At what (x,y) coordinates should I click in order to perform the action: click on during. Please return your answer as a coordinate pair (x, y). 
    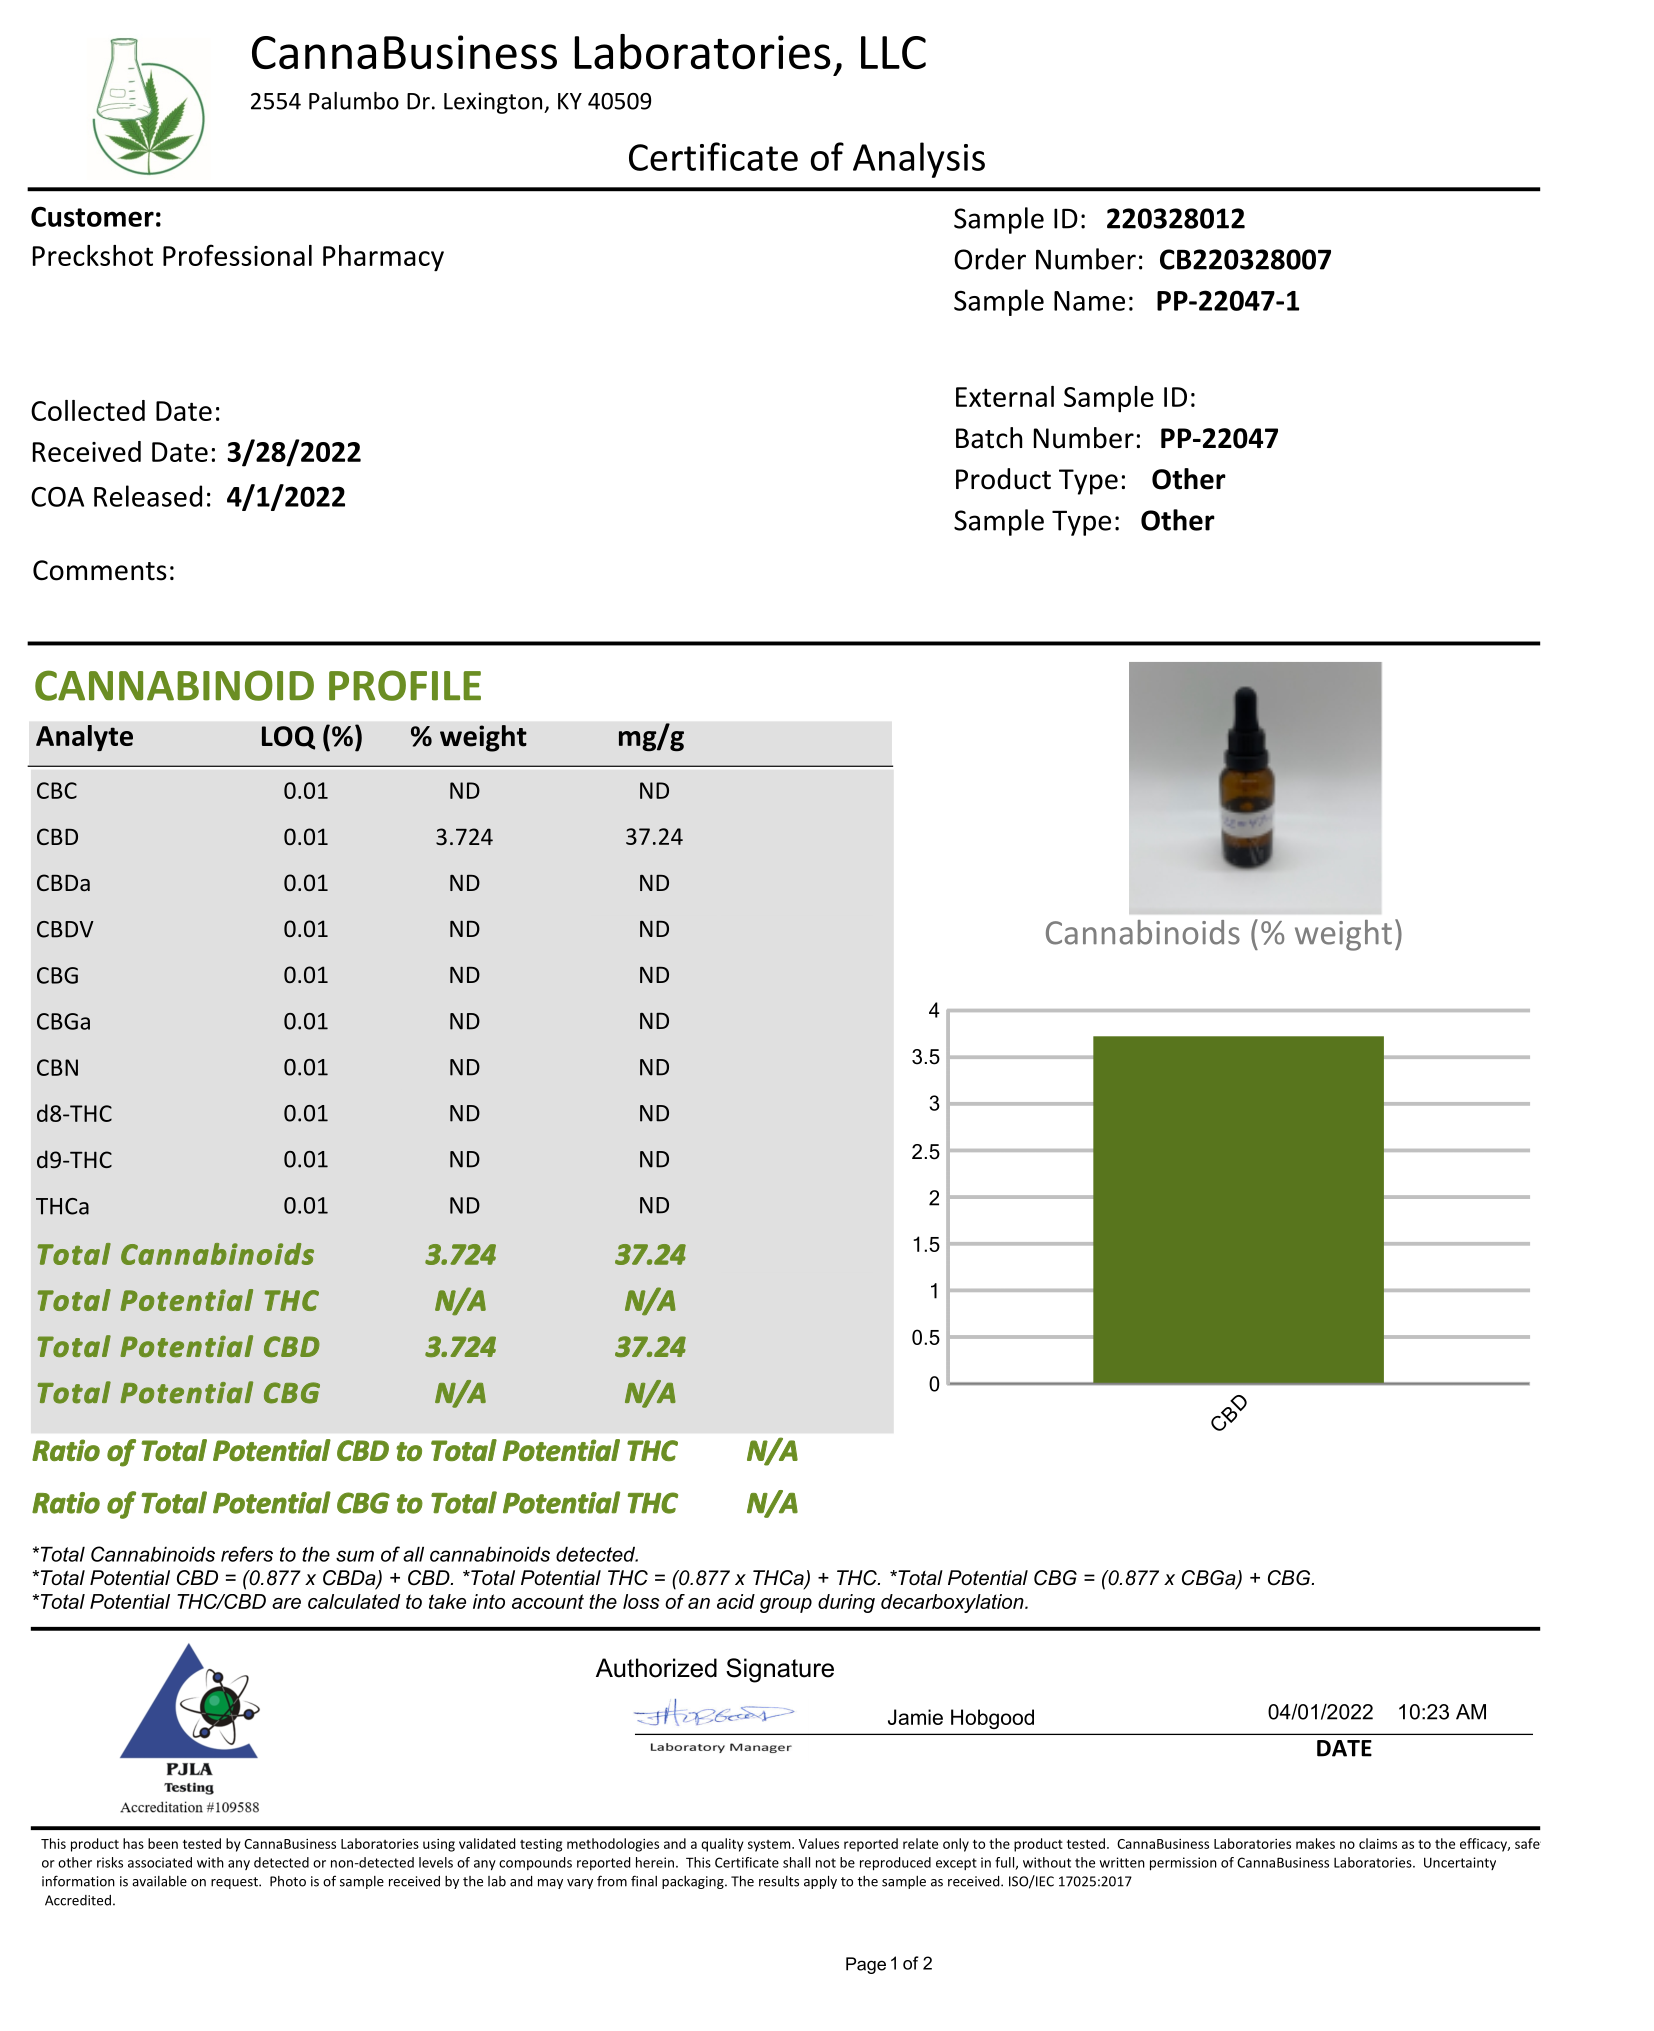
    Looking at the image, I should click on (846, 1603).
